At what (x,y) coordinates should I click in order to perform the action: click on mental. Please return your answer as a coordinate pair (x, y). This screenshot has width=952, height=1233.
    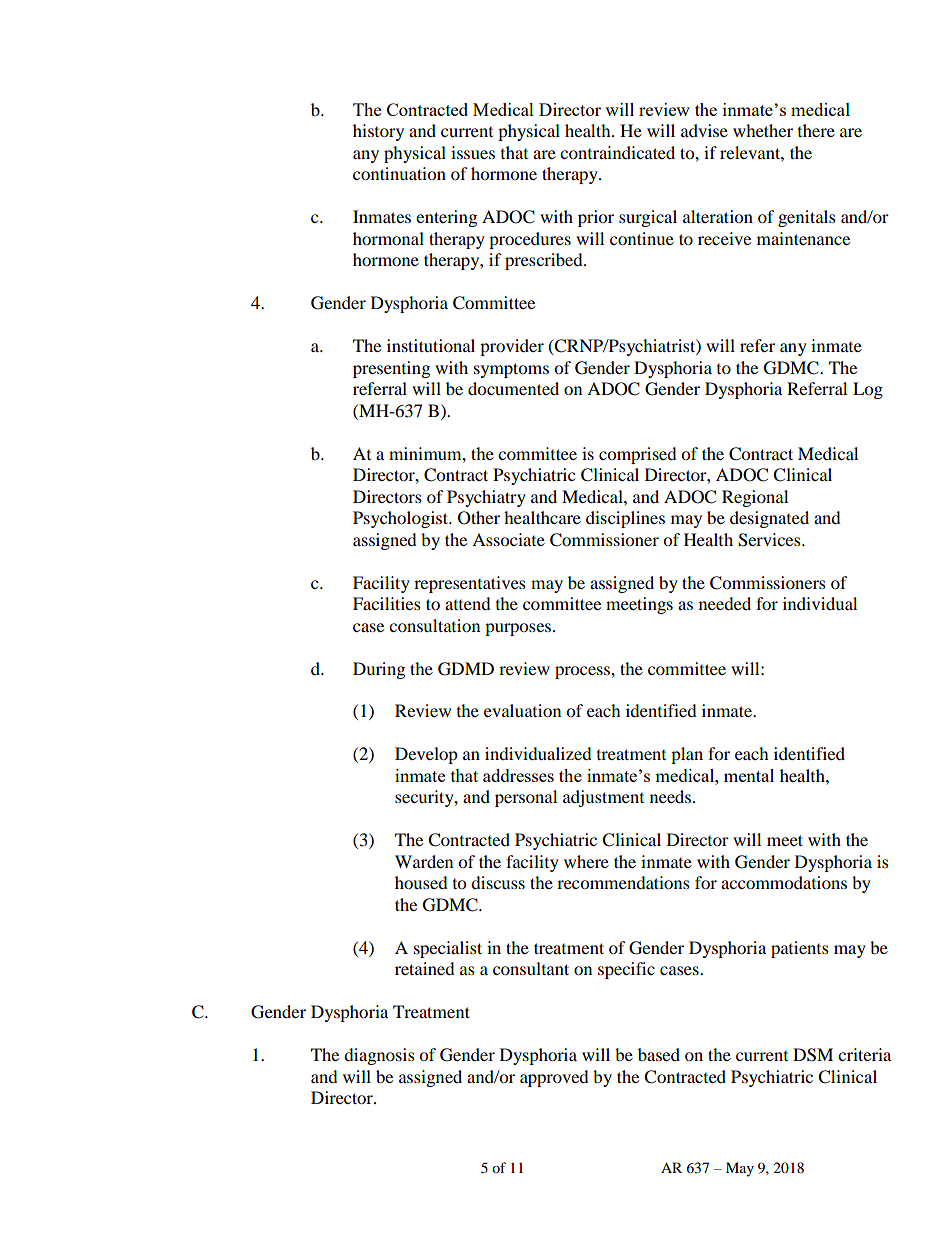
    Looking at the image, I should click on (749, 775).
